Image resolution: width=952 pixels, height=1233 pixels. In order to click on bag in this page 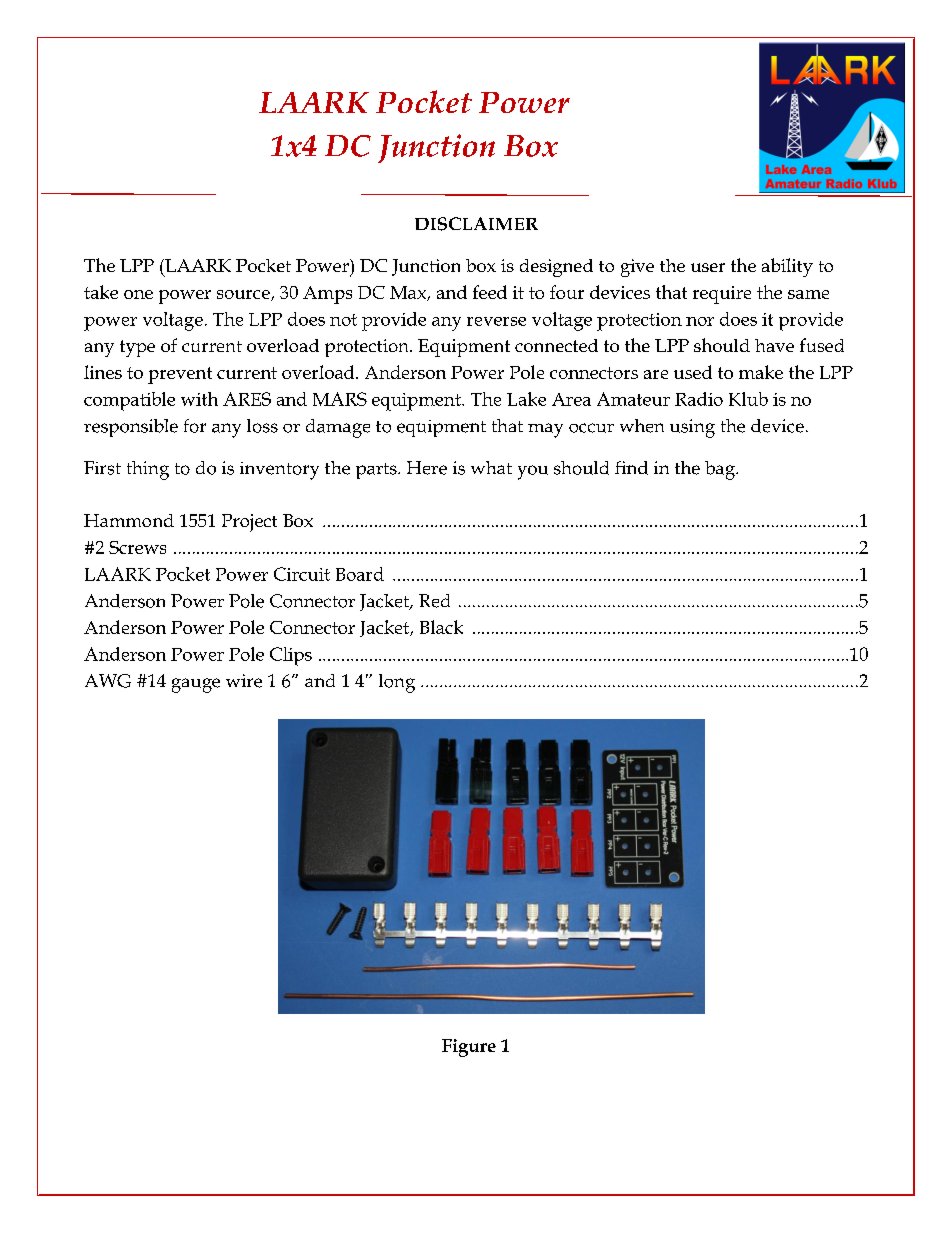, I will do `click(721, 470)`.
